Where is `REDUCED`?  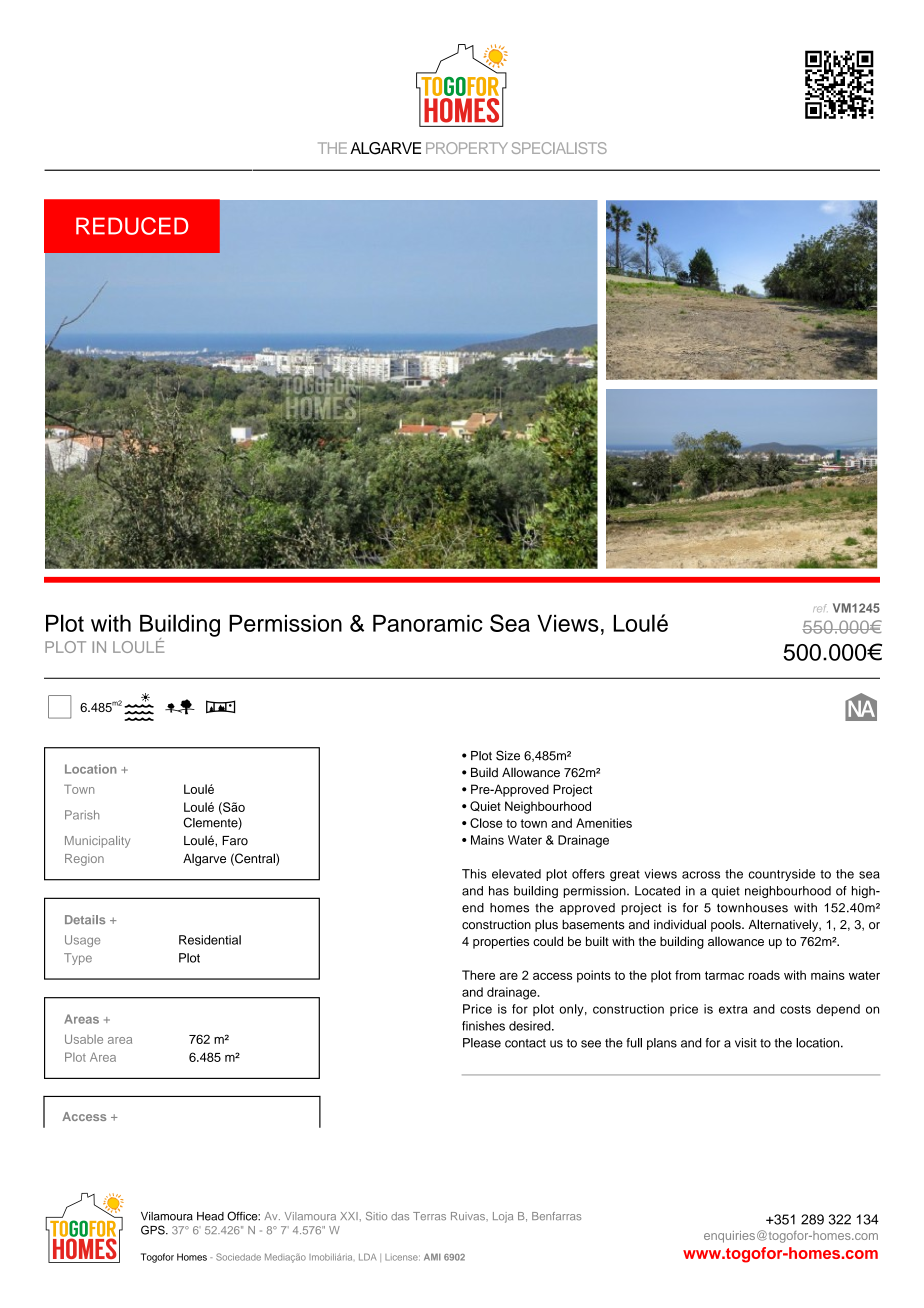
REDUCED is located at coordinates (132, 226).
